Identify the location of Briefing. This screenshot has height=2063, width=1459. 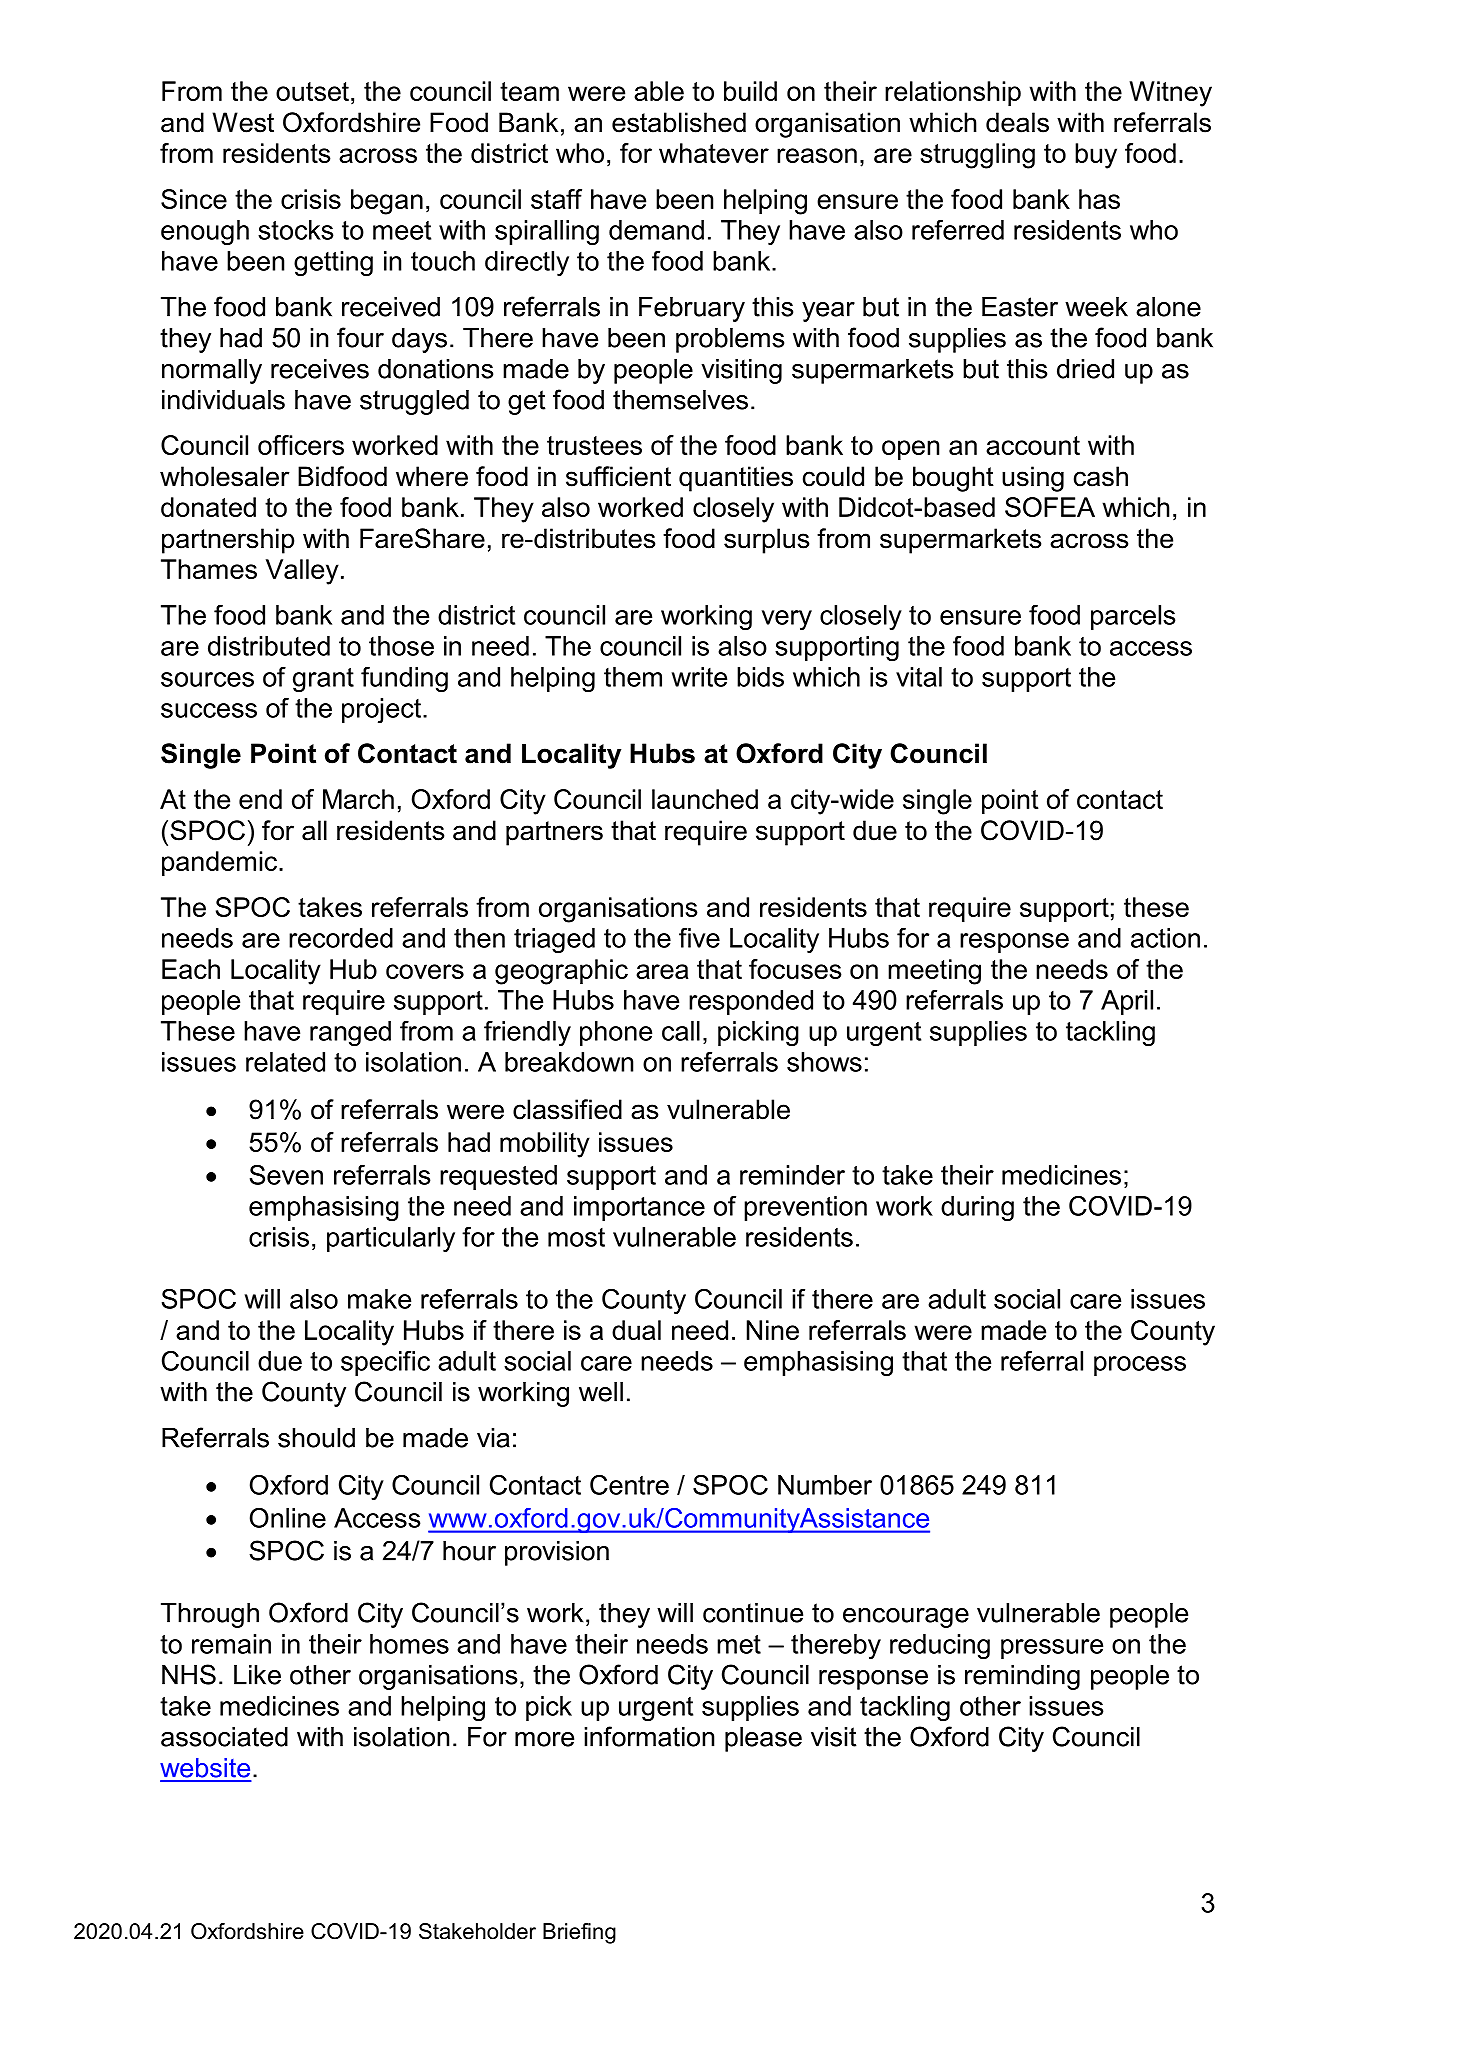
(579, 1933).
